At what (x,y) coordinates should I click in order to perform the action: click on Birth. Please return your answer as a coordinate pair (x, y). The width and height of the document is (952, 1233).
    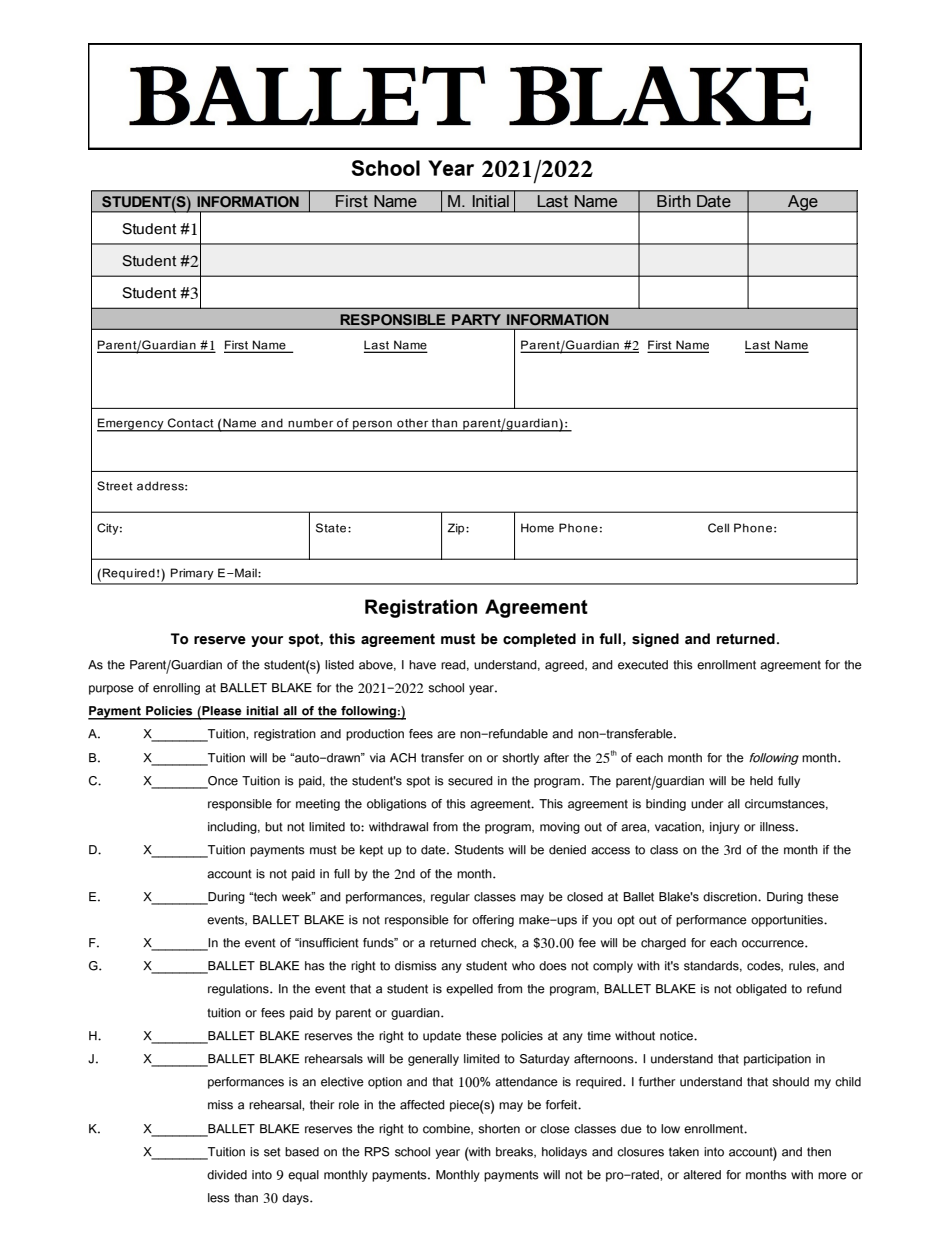
    Looking at the image, I should click on (673, 201).
